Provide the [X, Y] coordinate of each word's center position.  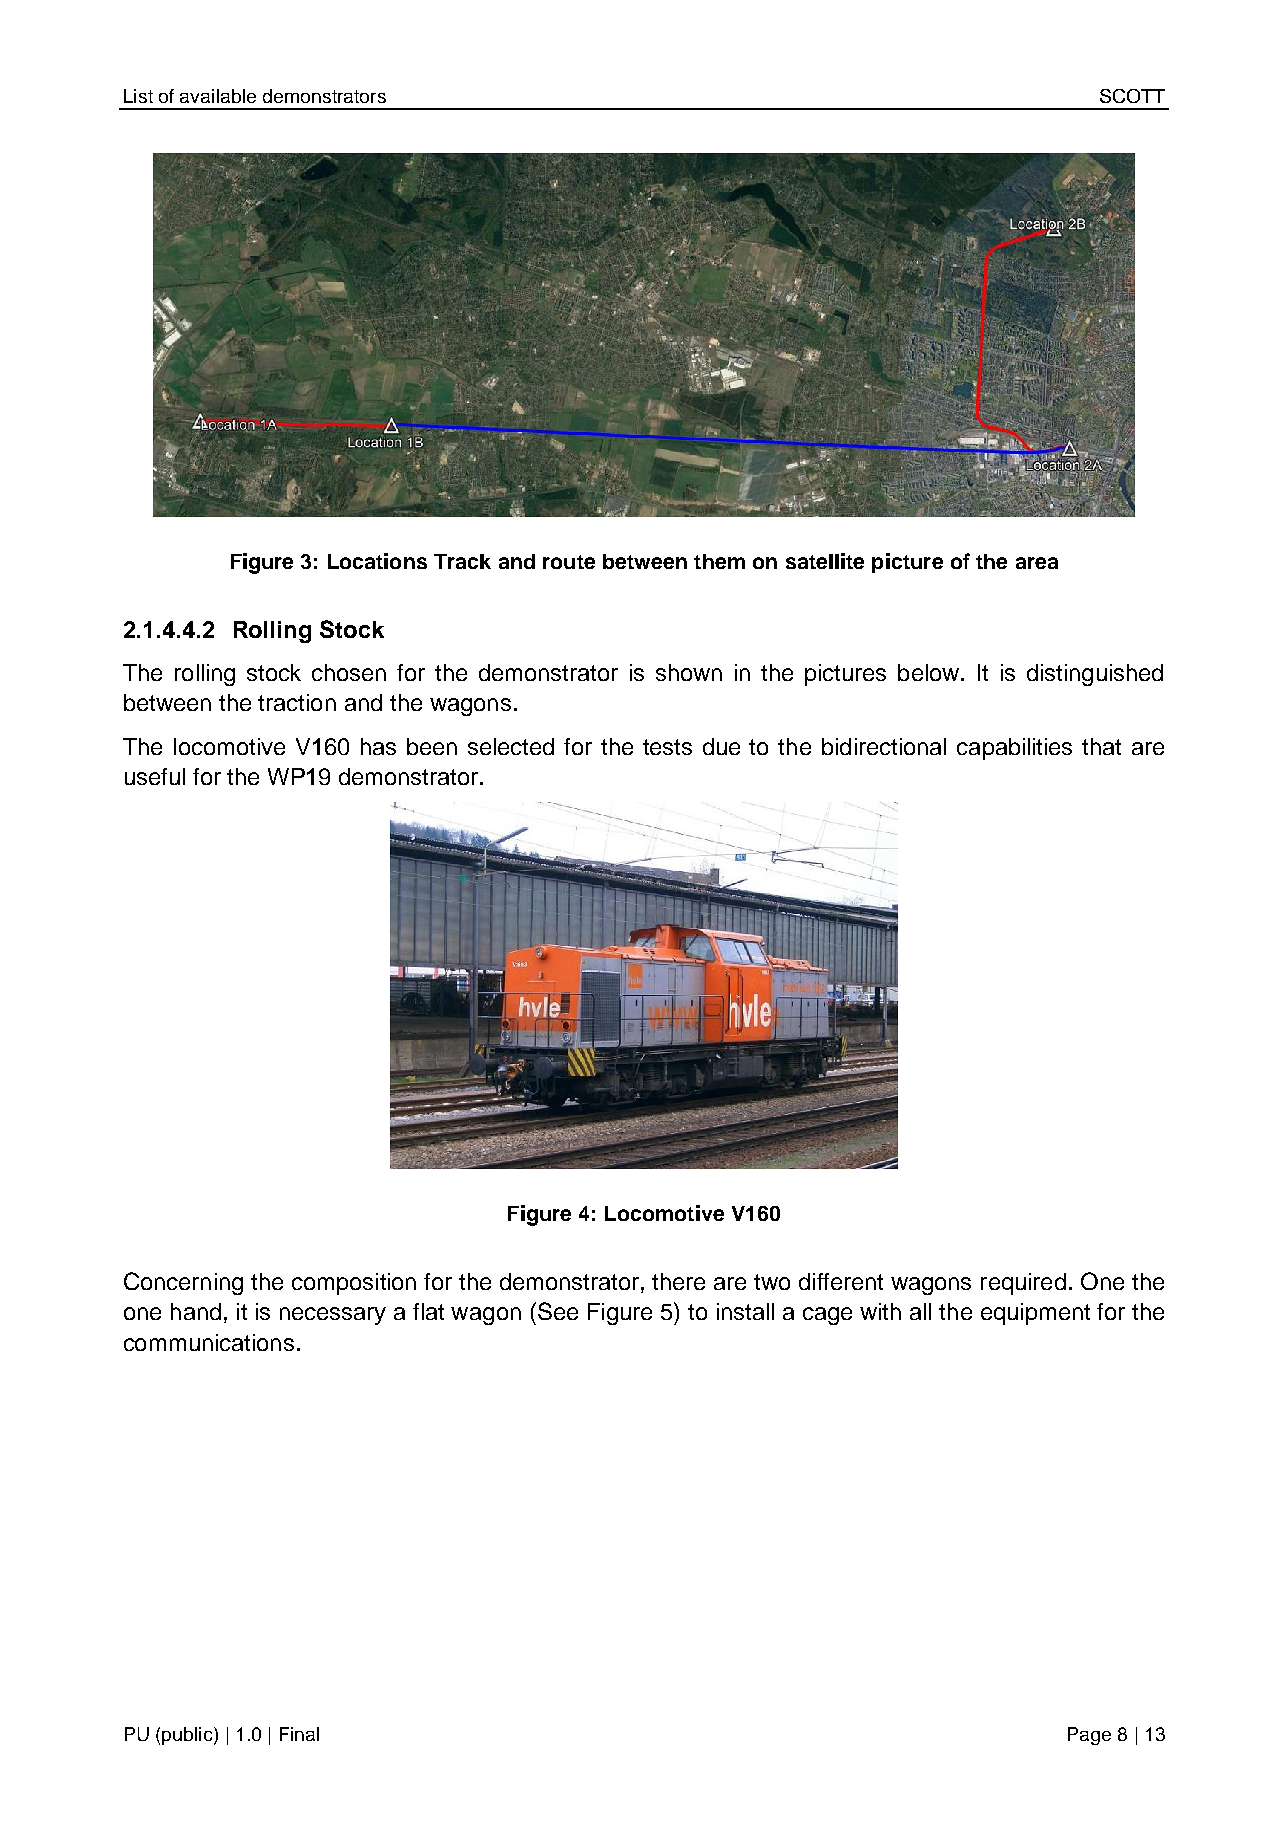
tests [667, 747]
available [218, 96]
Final [299, 1734]
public [188, 1736]
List [138, 96]
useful [155, 776]
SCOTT [1132, 96]
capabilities [1014, 749]
